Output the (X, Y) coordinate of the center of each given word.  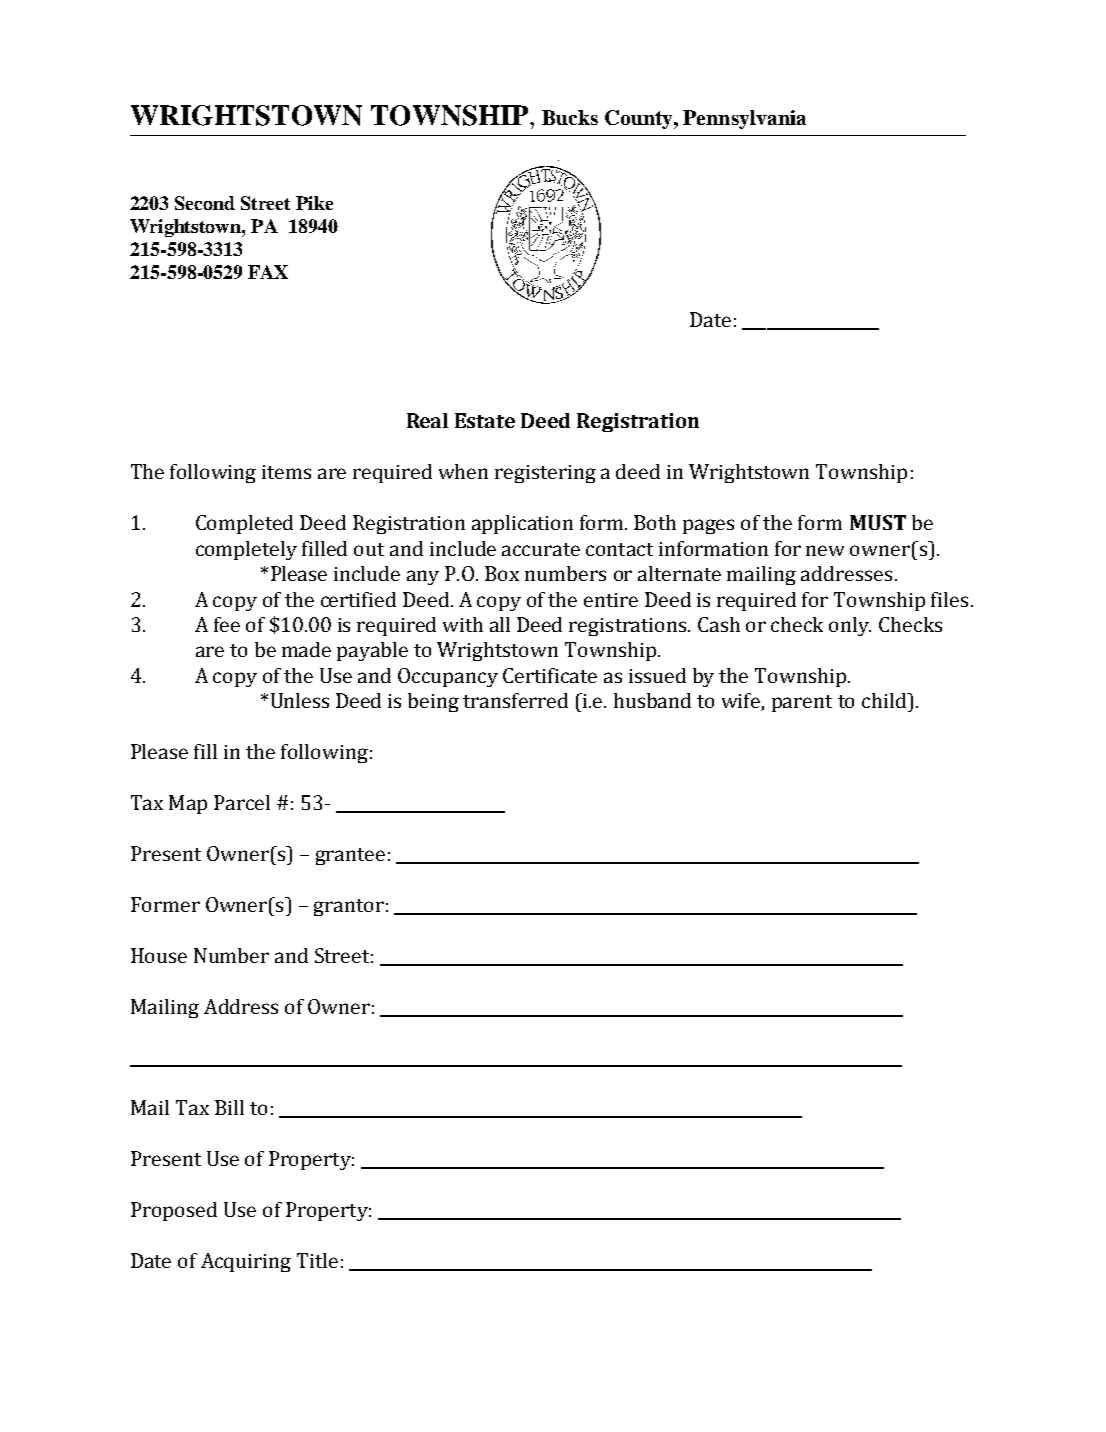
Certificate (550, 675)
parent (802, 703)
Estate (485, 420)
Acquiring (246, 1262)
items (286, 472)
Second (205, 203)
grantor (349, 907)
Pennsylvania (744, 119)
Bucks (570, 117)
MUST (878, 522)
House (159, 955)
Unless (300, 700)
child (885, 700)
